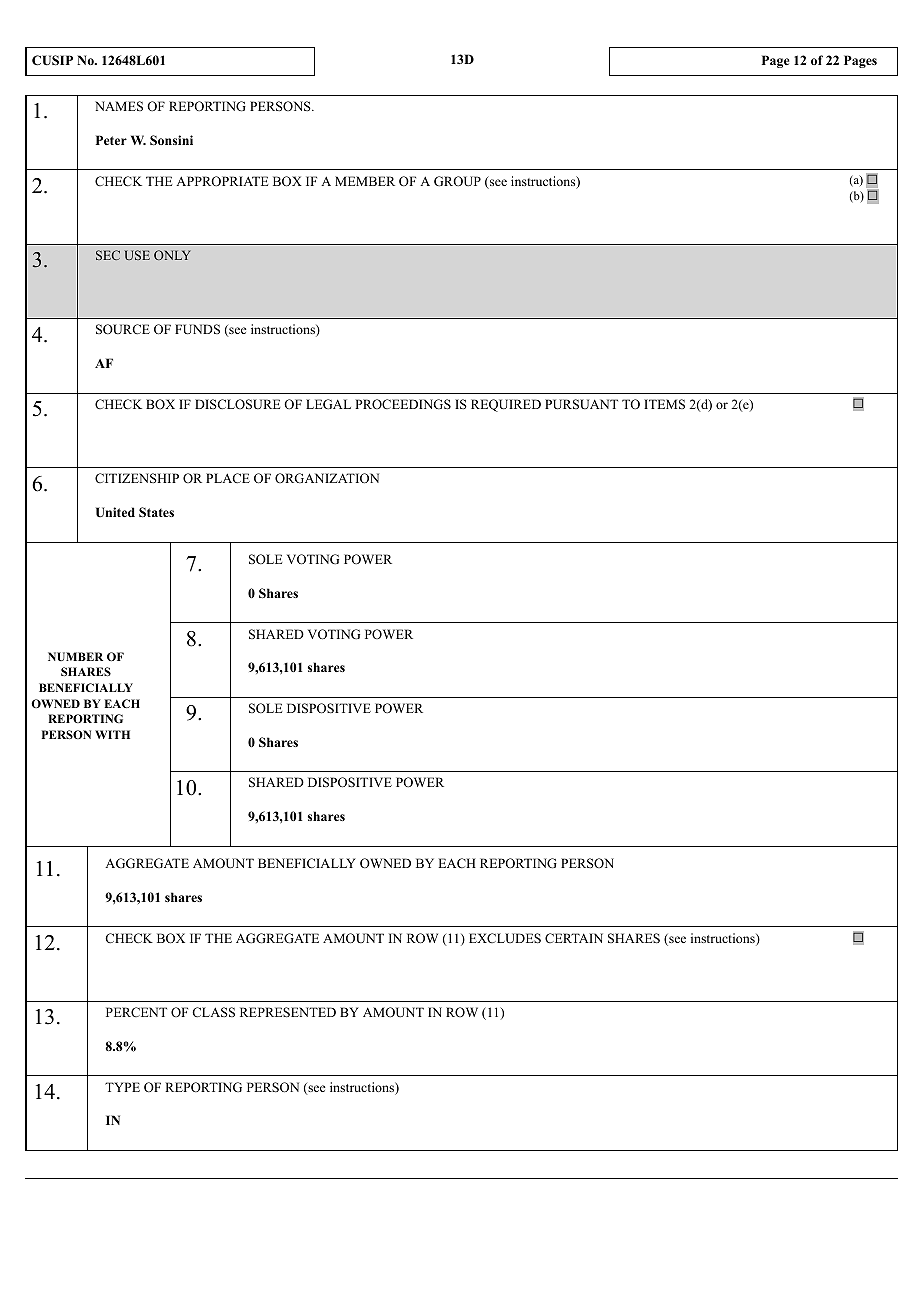 This screenshot has height=1308, width=924. I want to click on PROCEEDINGS, so click(403, 404).
